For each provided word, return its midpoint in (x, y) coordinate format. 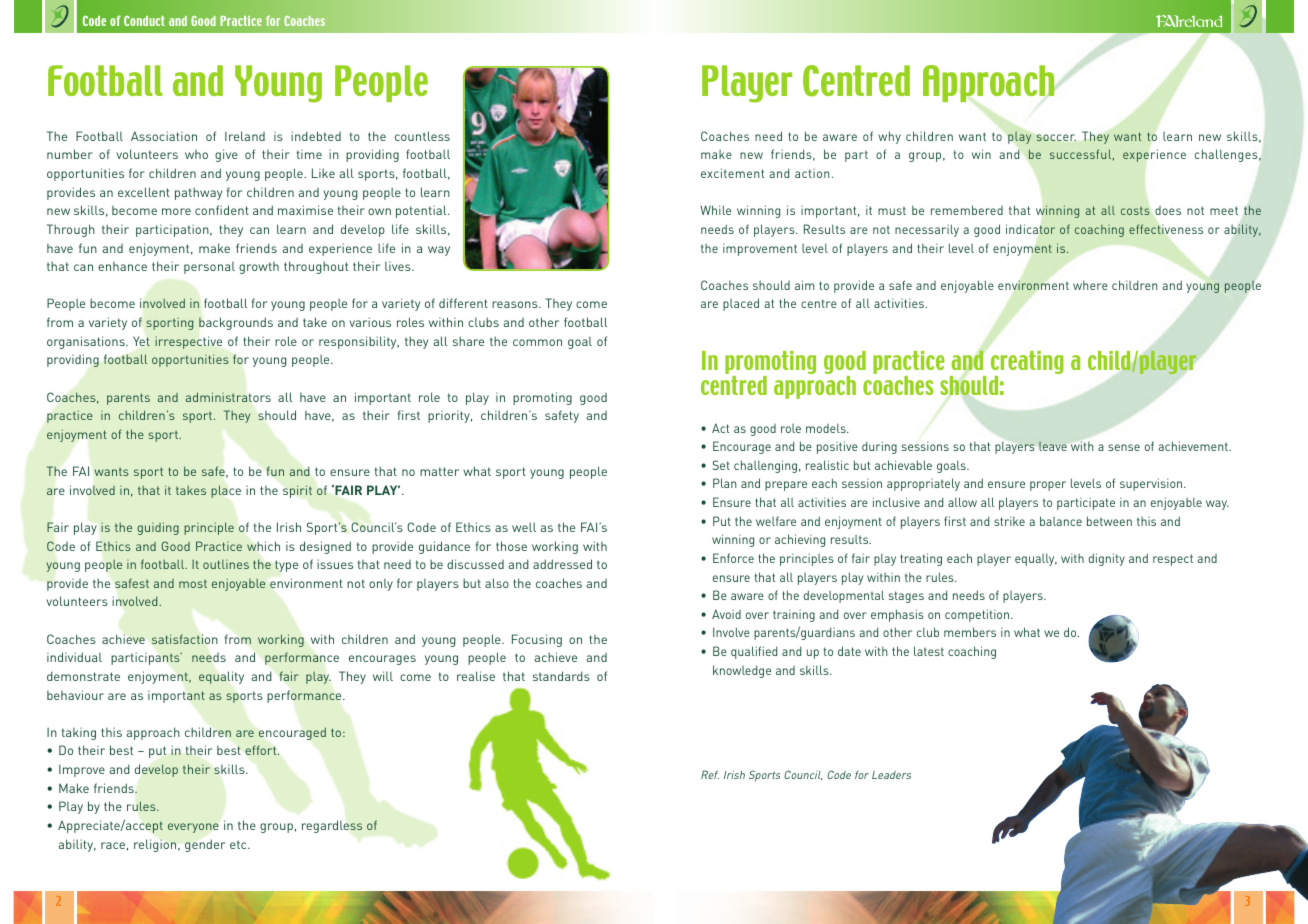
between (1109, 521)
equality (221, 677)
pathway (198, 193)
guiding (158, 528)
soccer (1056, 137)
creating (1027, 364)
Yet (141, 341)
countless (422, 136)
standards (561, 676)
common (537, 342)
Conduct (144, 21)
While (715, 210)
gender (205, 845)
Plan (724, 483)
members (970, 632)
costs (1135, 211)
